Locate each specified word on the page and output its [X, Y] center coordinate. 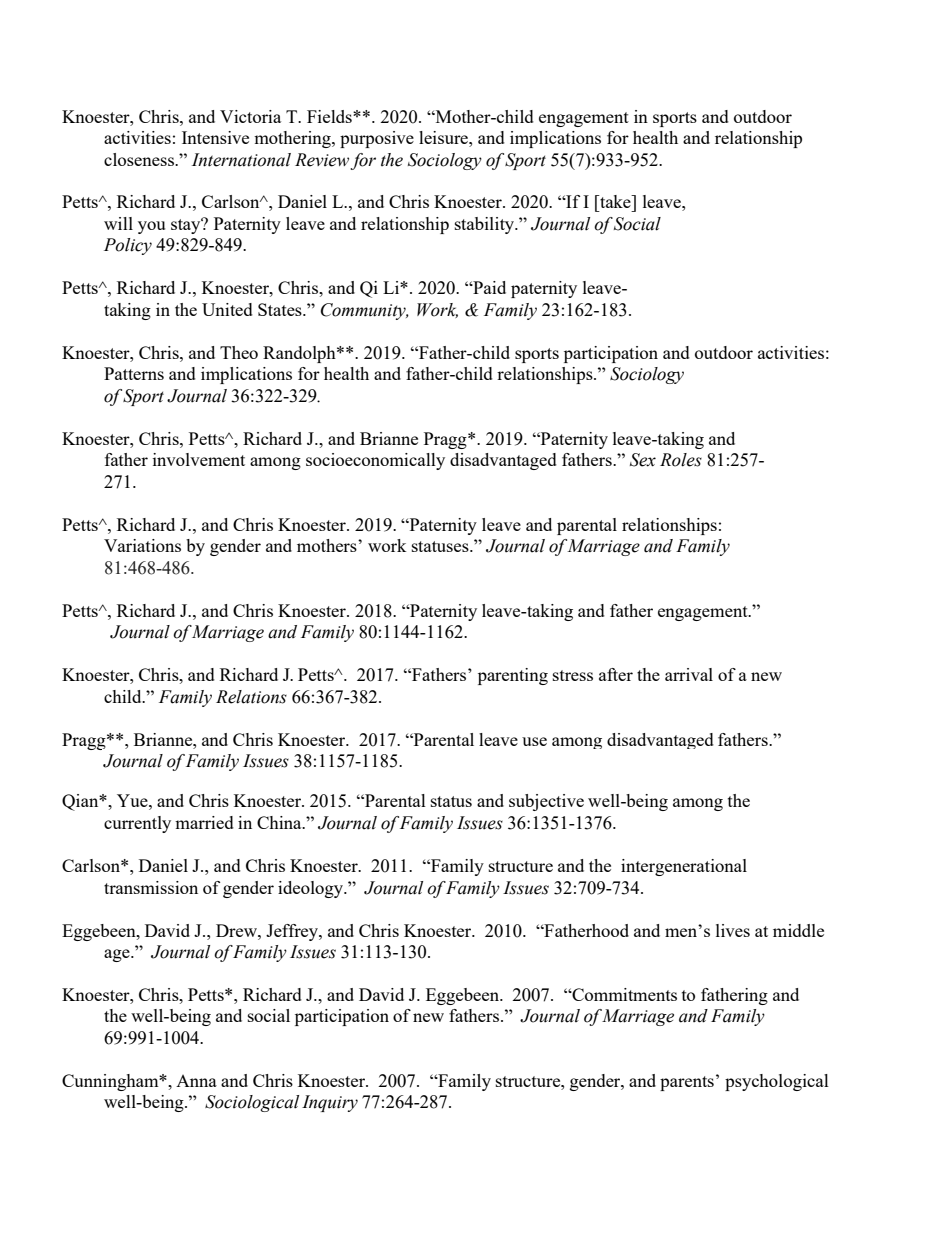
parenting [513, 676]
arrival [689, 674]
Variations [142, 545]
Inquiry [330, 1103]
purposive [377, 139]
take [615, 201]
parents [687, 1083]
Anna [196, 1081]
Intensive [215, 137]
